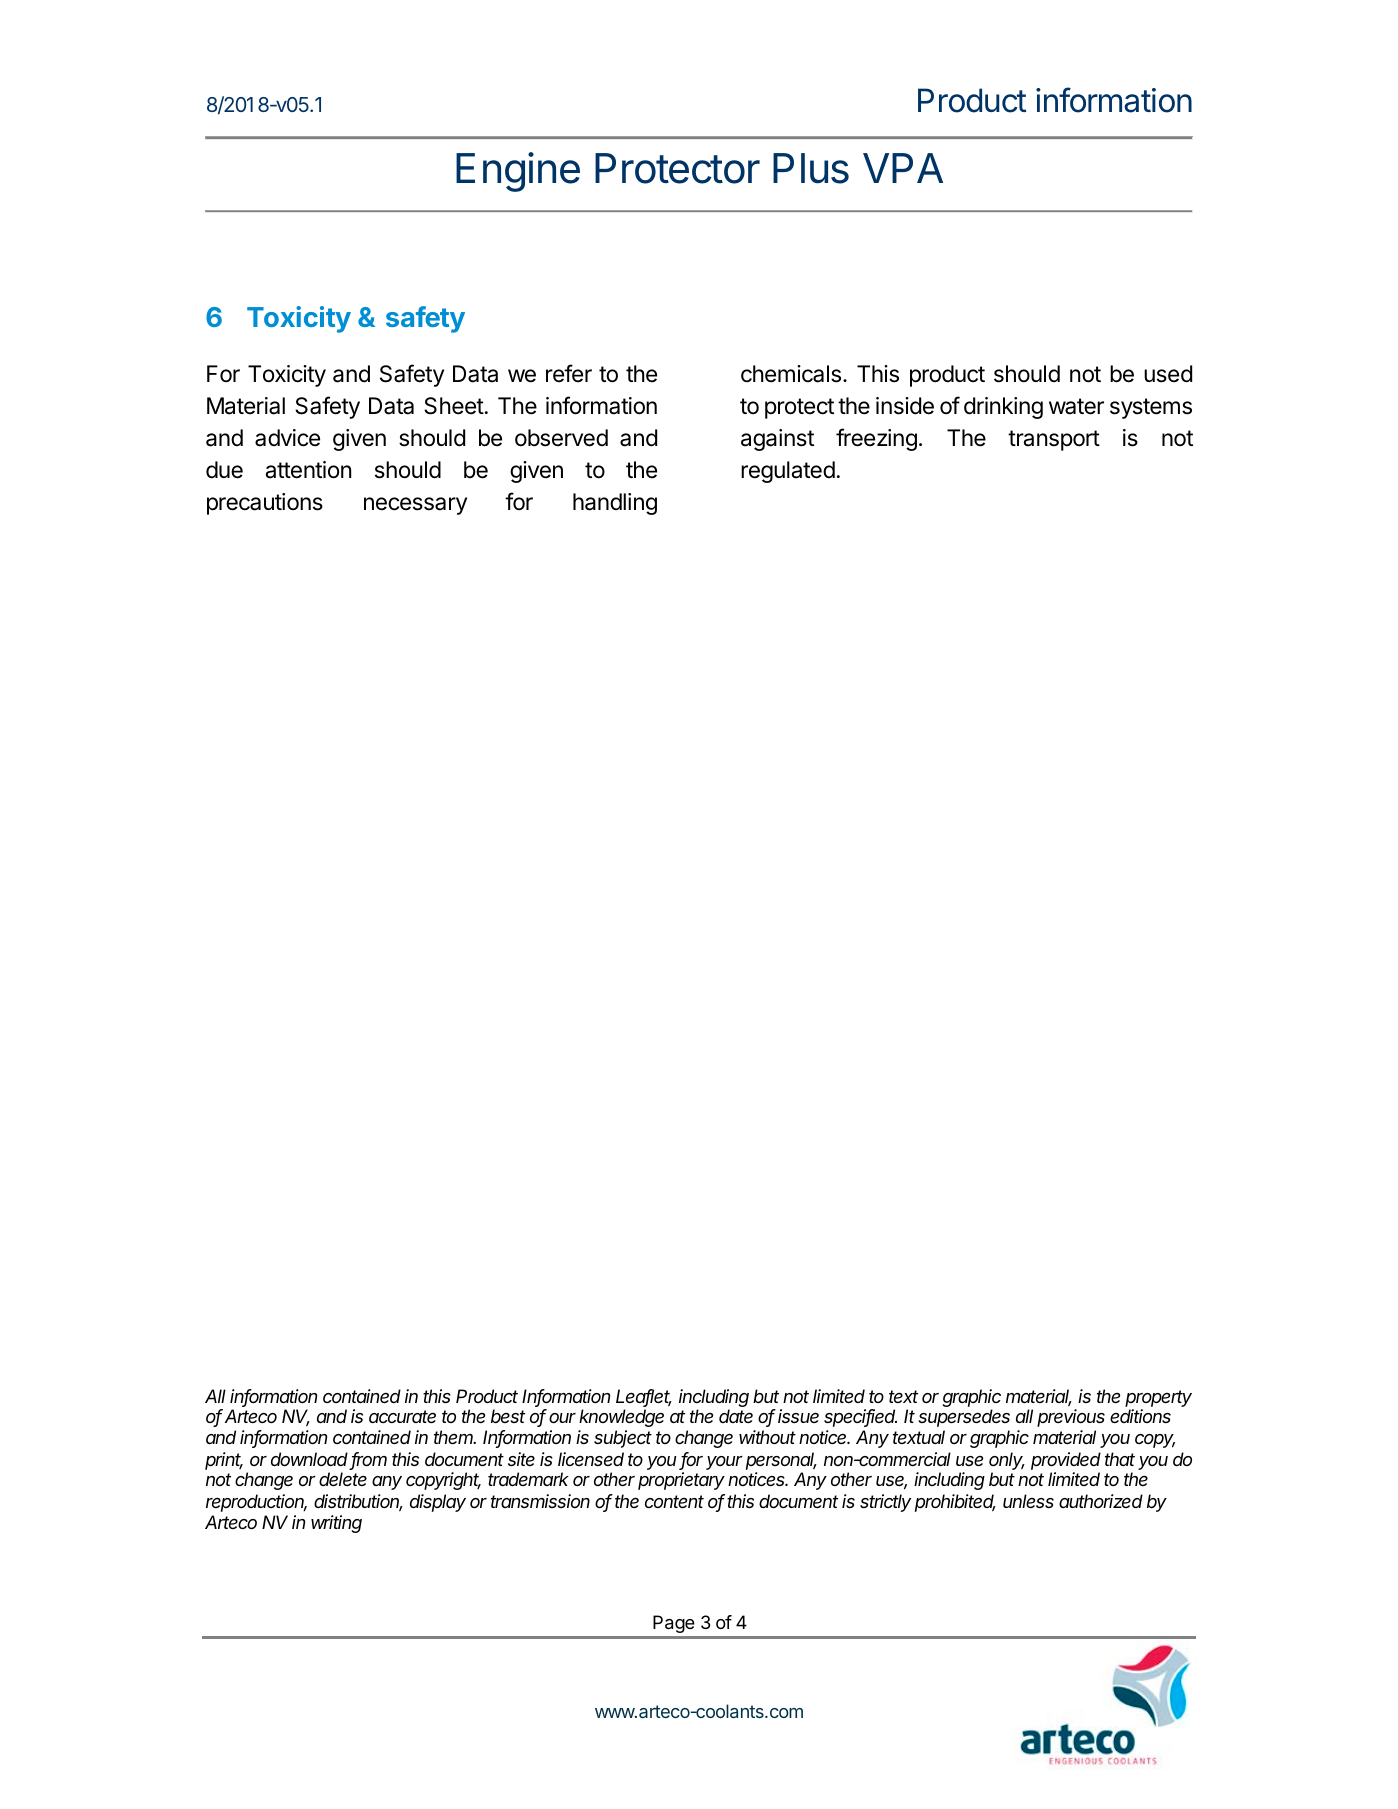  Describe the element at coordinates (736, 1416) in the screenshot. I see `date` at that location.
